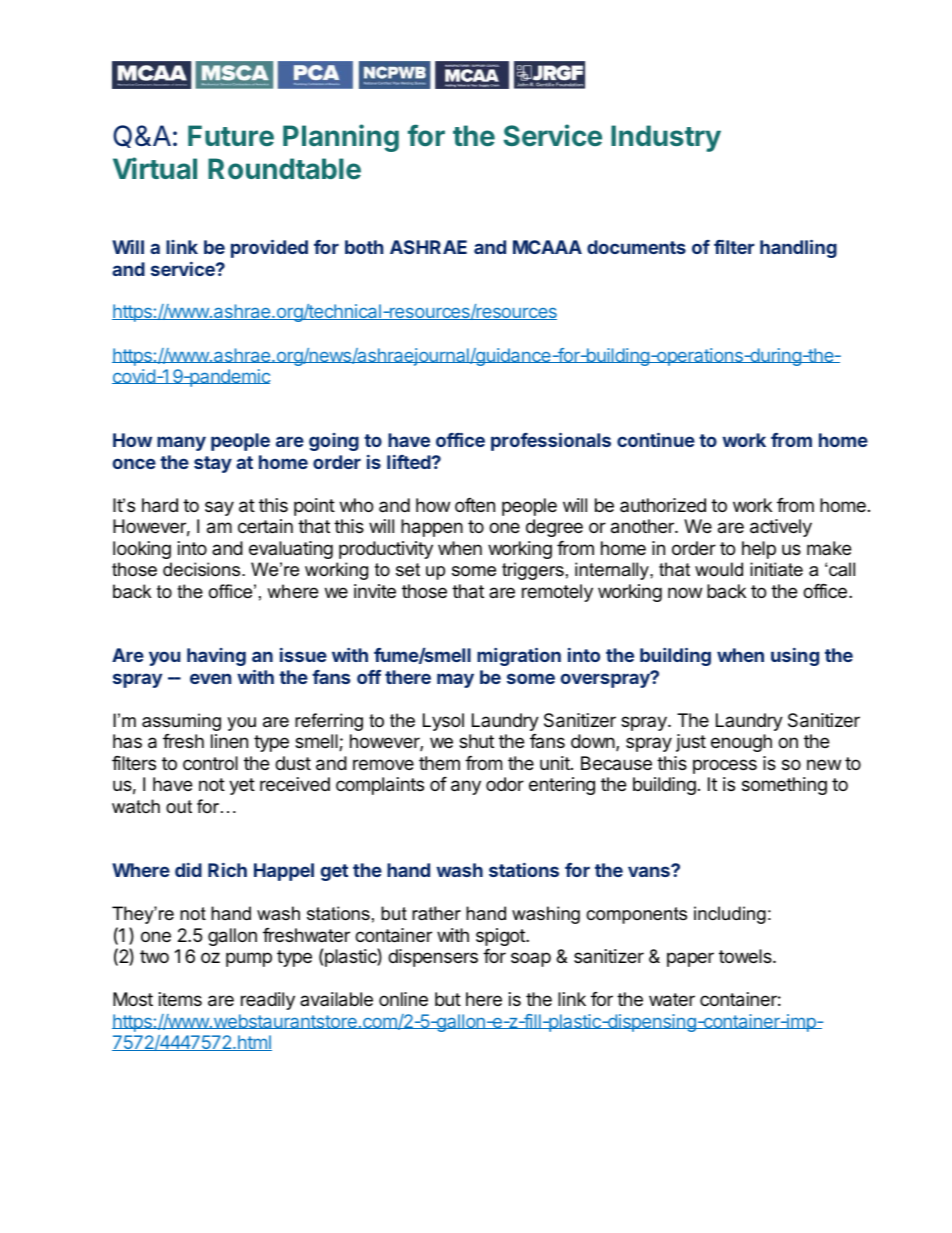 The width and height of the page is (952, 1233). What do you see at coordinates (210, 763) in the page?
I see `control` at bounding box center [210, 763].
